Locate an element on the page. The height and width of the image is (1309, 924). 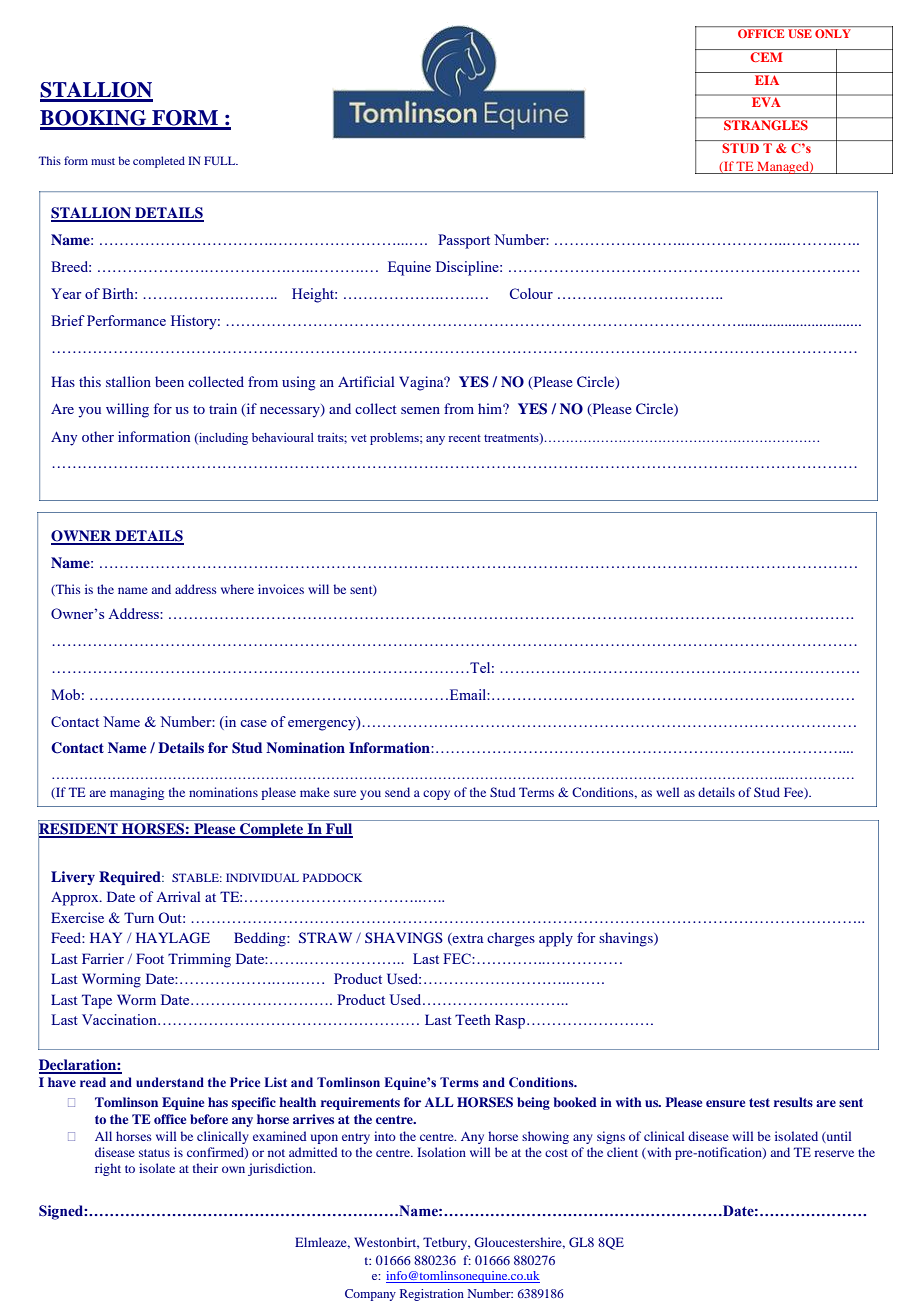
STRANGLES is located at coordinates (766, 124).
